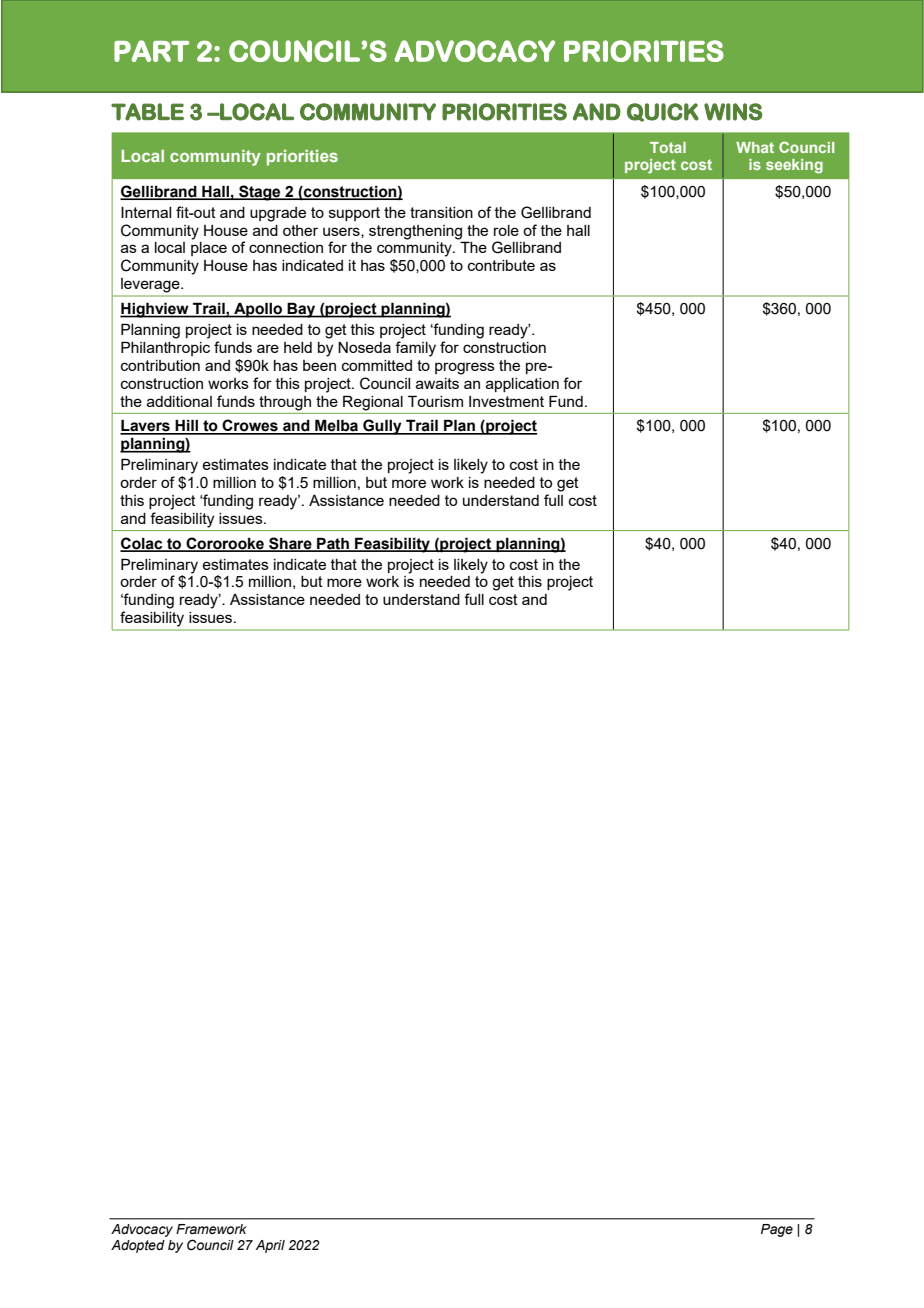  What do you see at coordinates (777, 1230) in the screenshot?
I see `Page` at bounding box center [777, 1230].
